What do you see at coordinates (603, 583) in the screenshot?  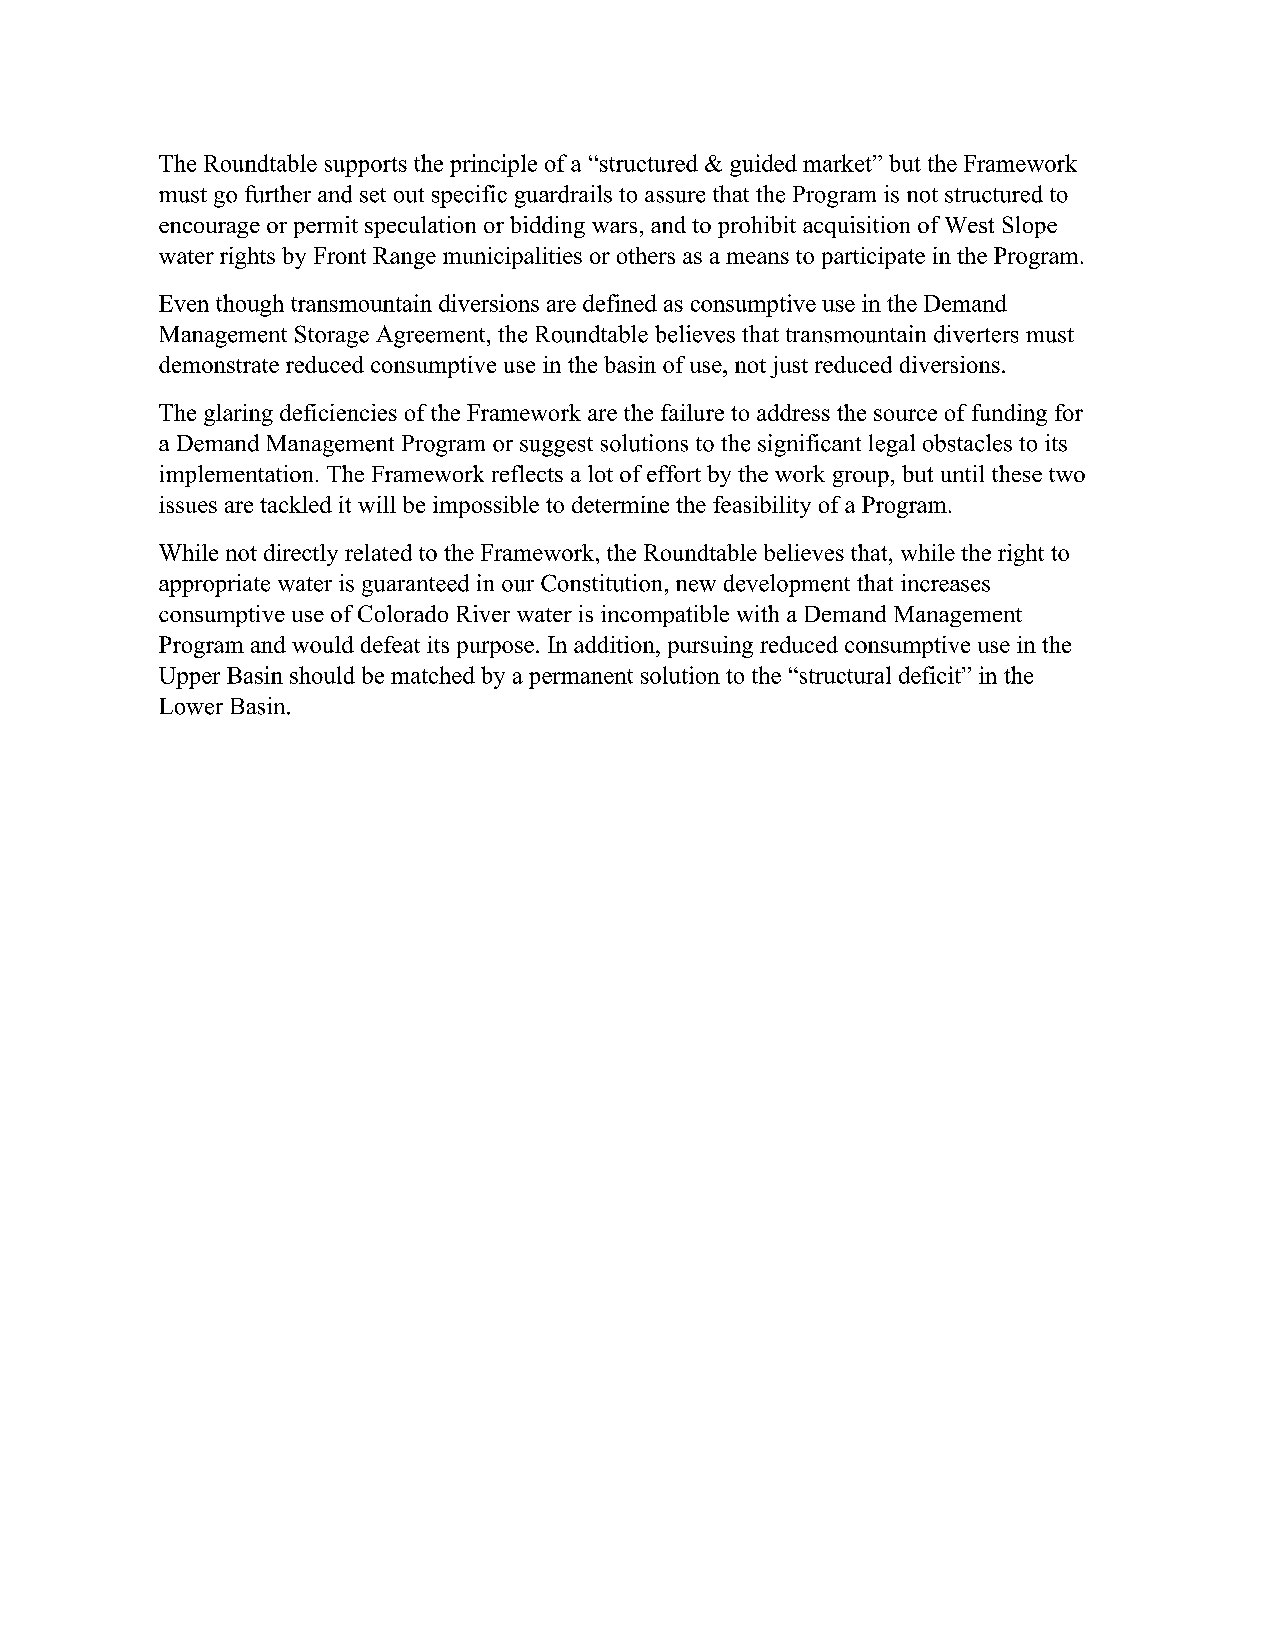 I see `Constitution` at bounding box center [603, 583].
